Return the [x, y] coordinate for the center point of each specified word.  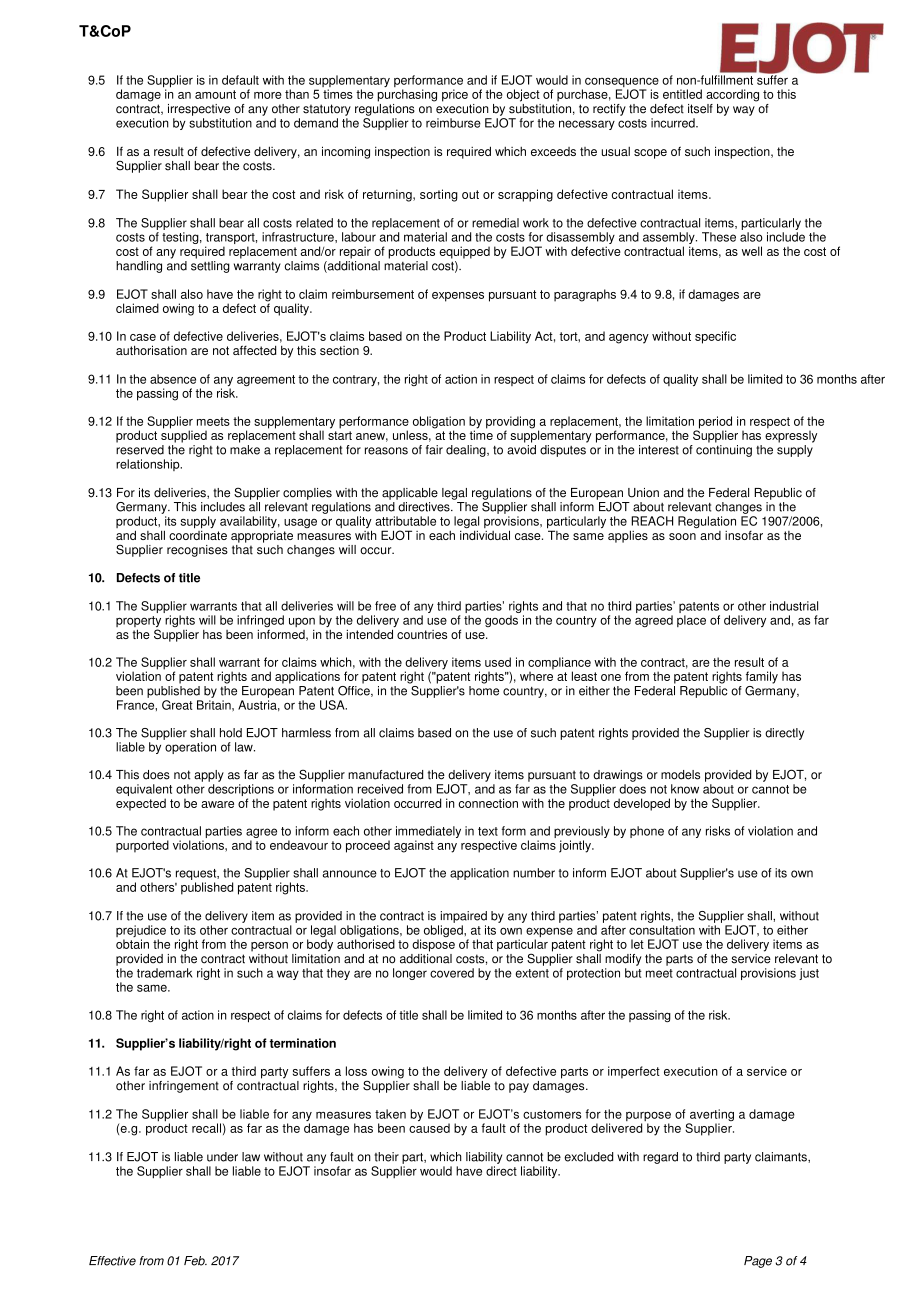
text [488, 831]
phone [647, 832]
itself [700, 109]
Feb [195, 1261]
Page [758, 1262]
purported [142, 846]
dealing [467, 451]
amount [215, 94]
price [455, 95]
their [386, 1157]
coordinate [198, 534]
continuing [724, 451]
